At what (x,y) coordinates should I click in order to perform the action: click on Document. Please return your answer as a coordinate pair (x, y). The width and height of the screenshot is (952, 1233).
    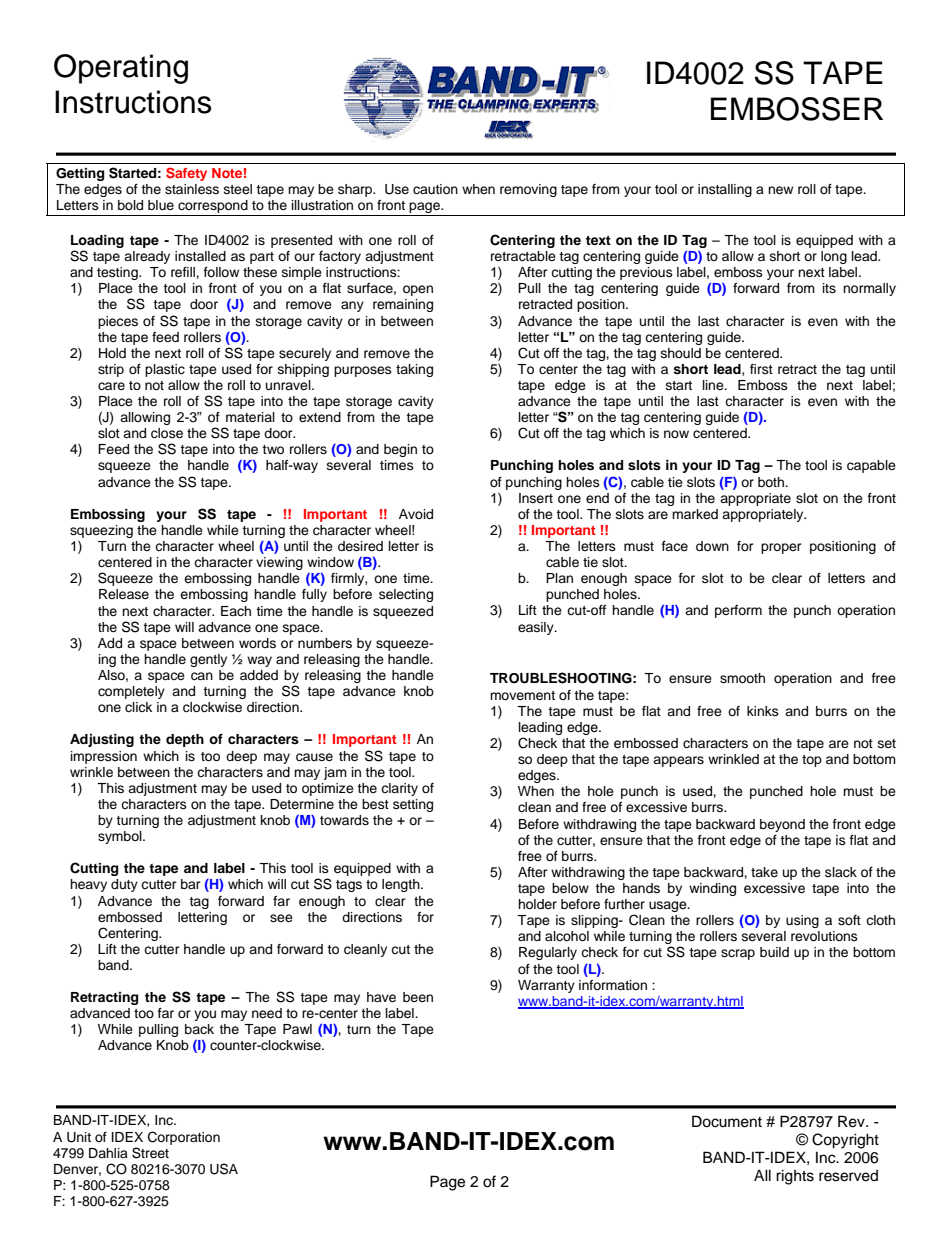
    Looking at the image, I should click on (727, 1121).
